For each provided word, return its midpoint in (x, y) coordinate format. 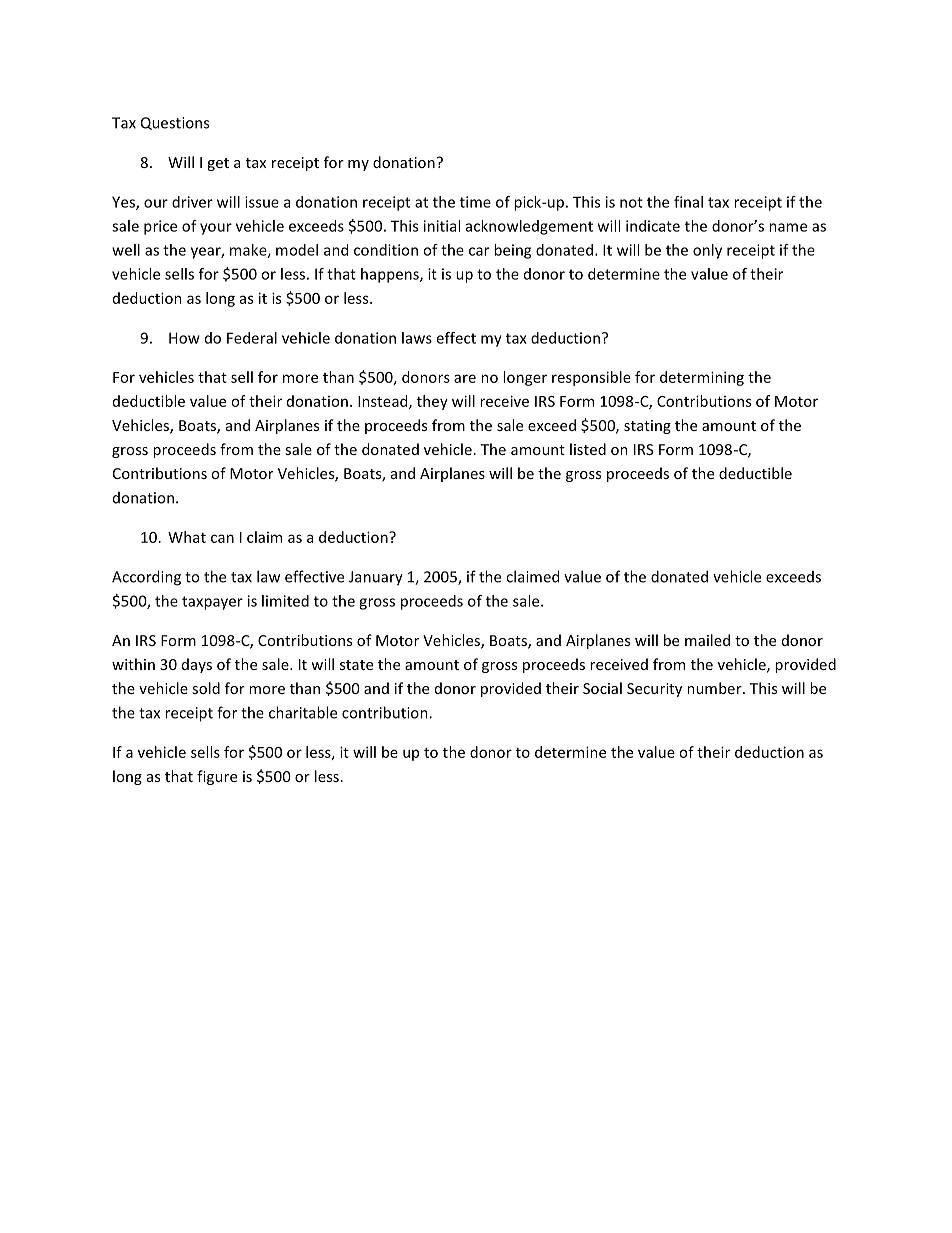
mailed (707, 640)
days (197, 665)
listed (588, 449)
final (688, 202)
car (479, 251)
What (187, 537)
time (475, 202)
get (218, 164)
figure (217, 777)
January (376, 578)
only (707, 251)
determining (702, 378)
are (465, 378)
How (184, 338)
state (356, 665)
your (216, 229)
